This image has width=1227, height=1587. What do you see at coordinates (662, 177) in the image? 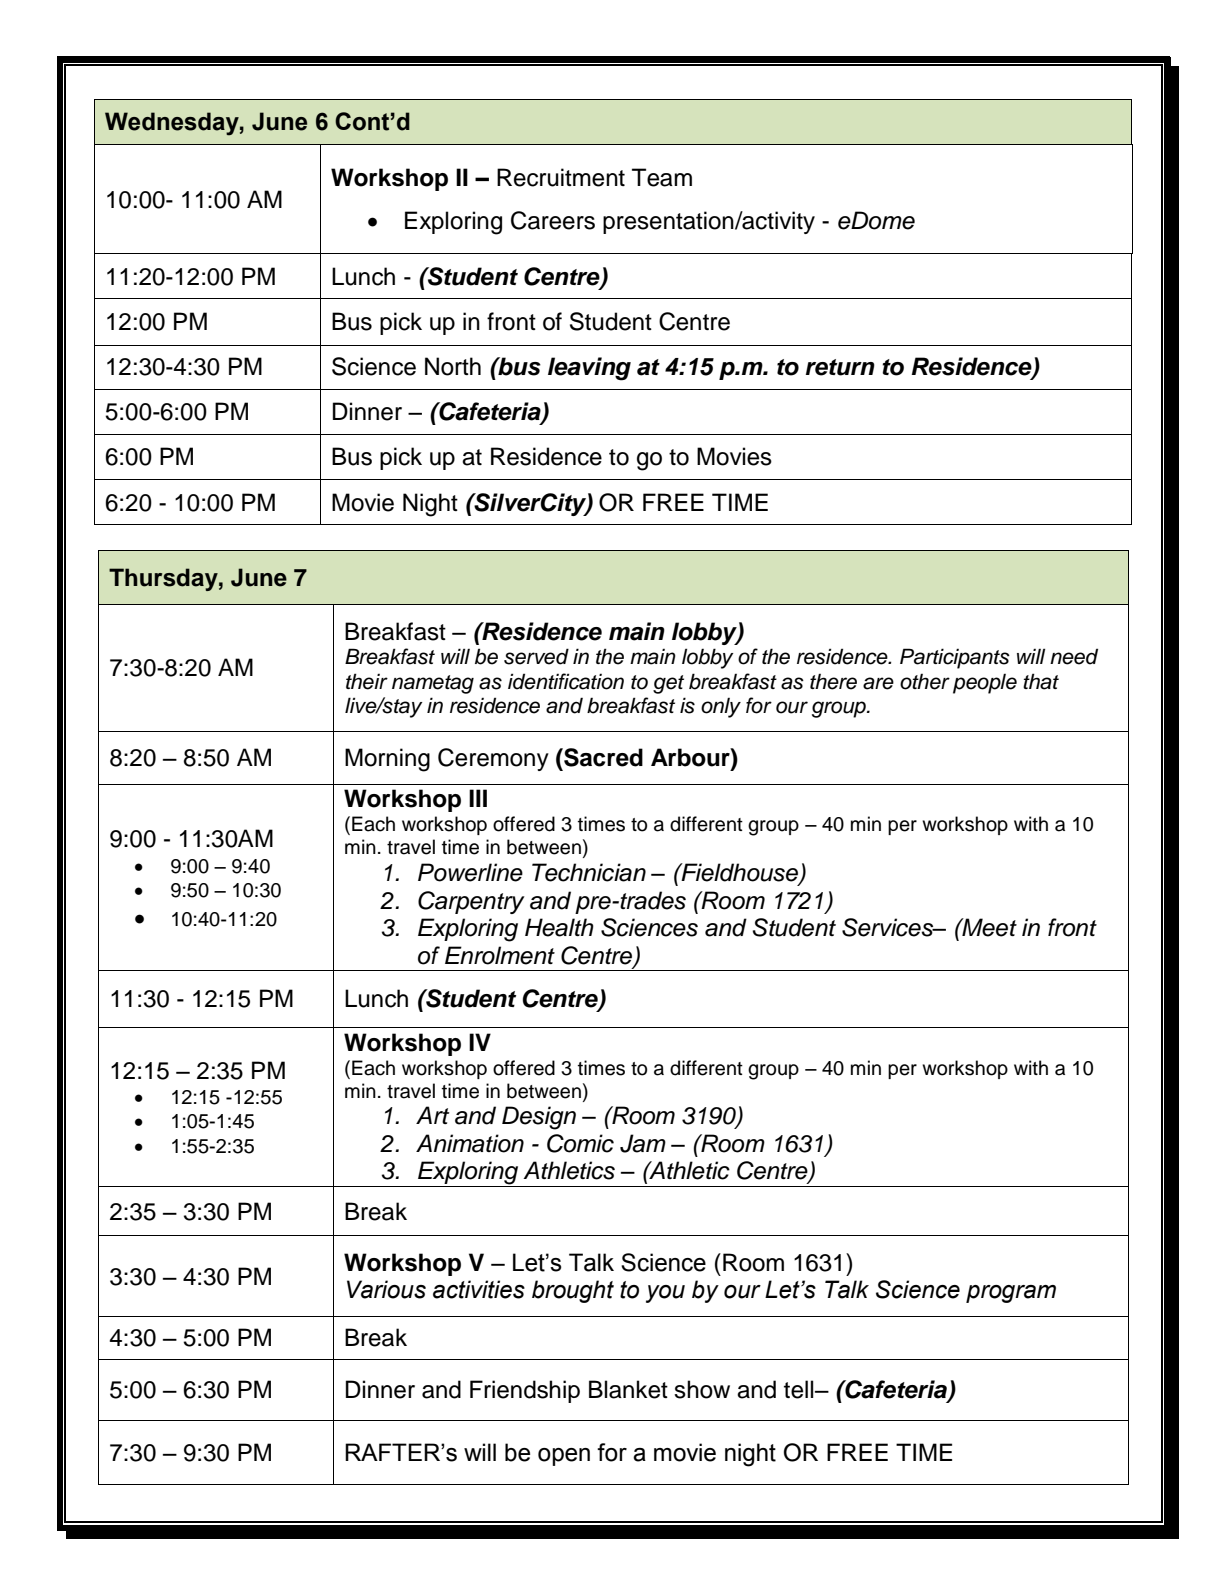
I see `Team` at bounding box center [662, 177].
